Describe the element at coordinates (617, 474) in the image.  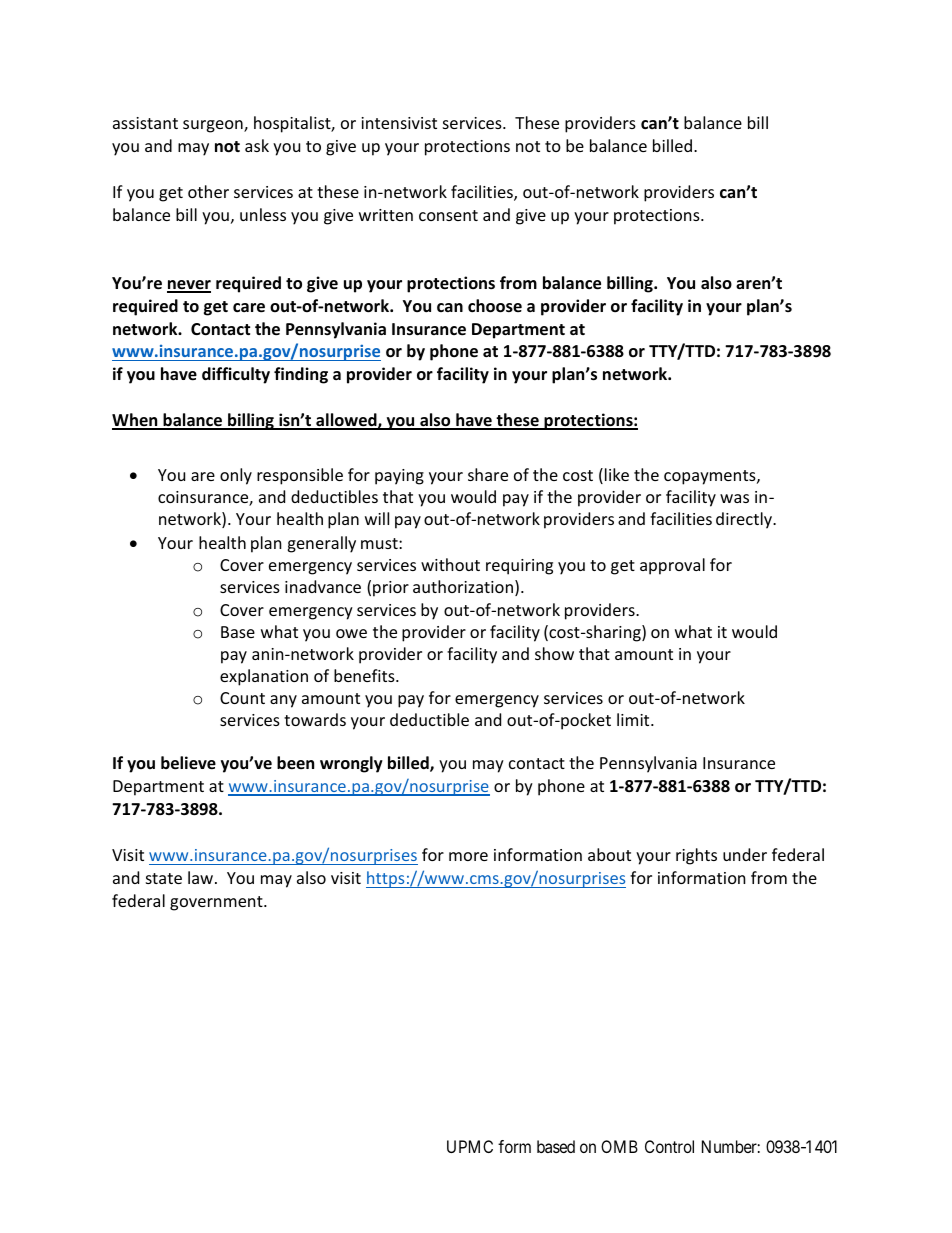
I see `like` at that location.
